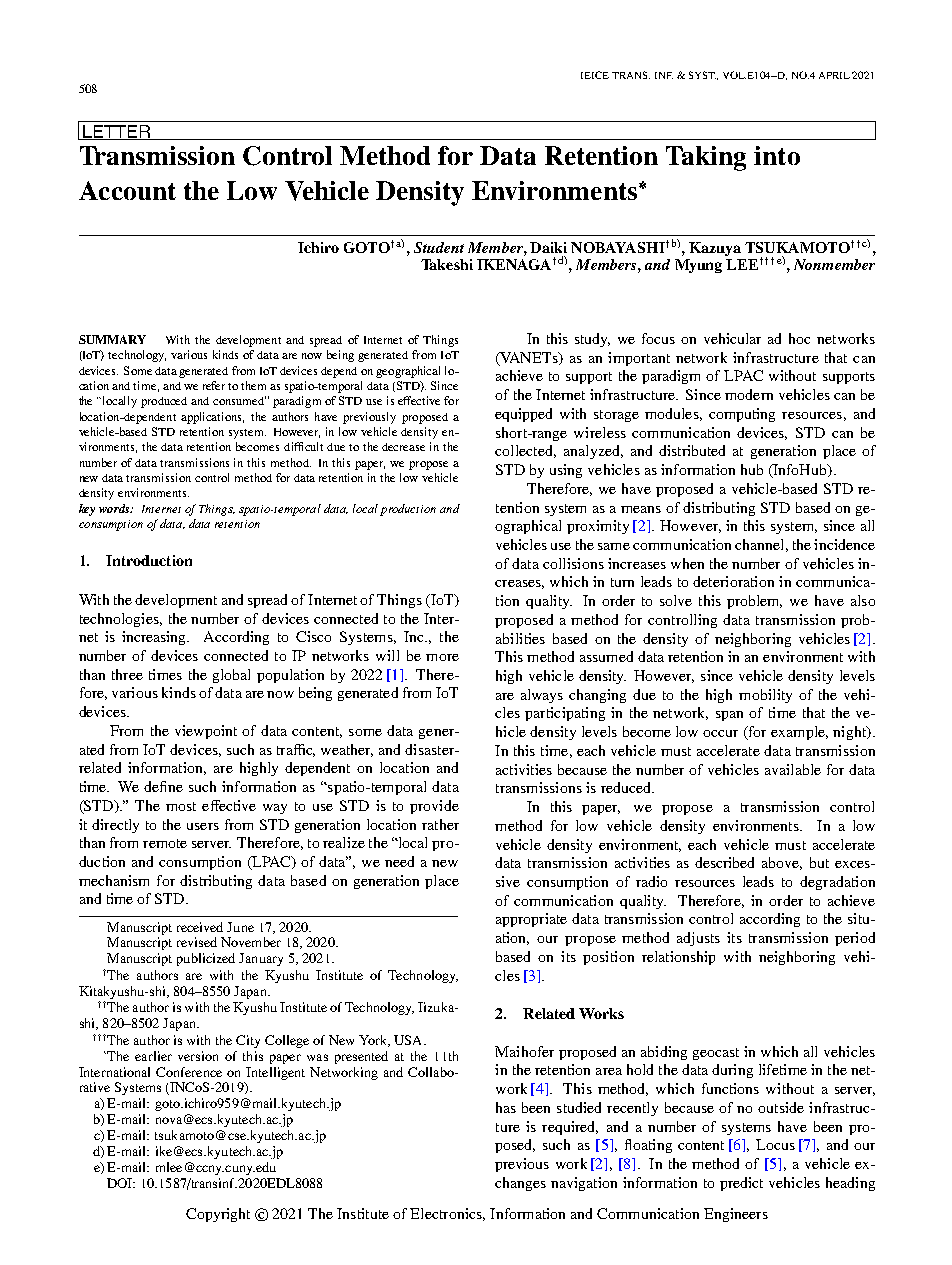 The image size is (952, 1265). Describe the element at coordinates (439, 247) in the image. I see `Student` at that location.
